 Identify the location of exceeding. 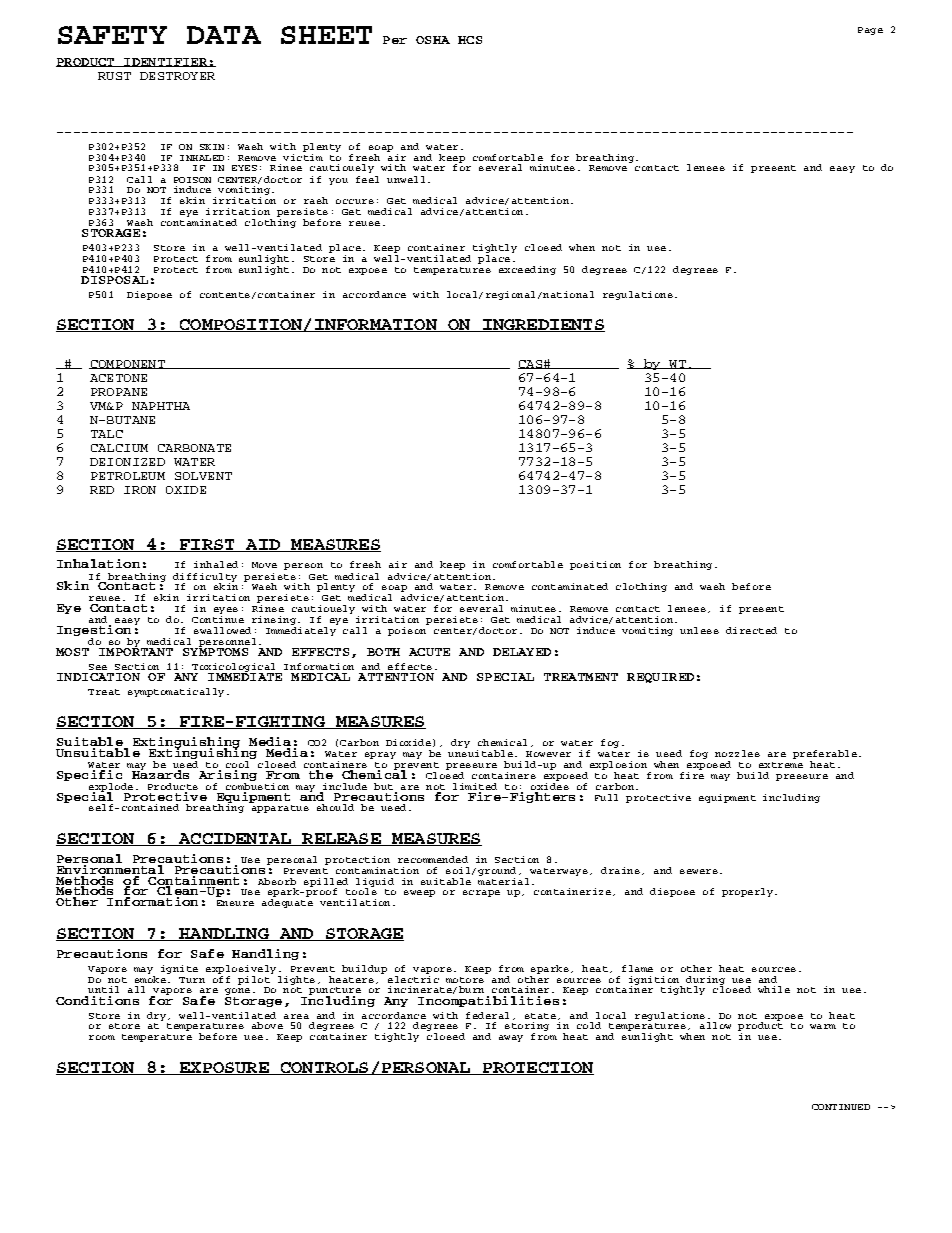
(527, 270).
